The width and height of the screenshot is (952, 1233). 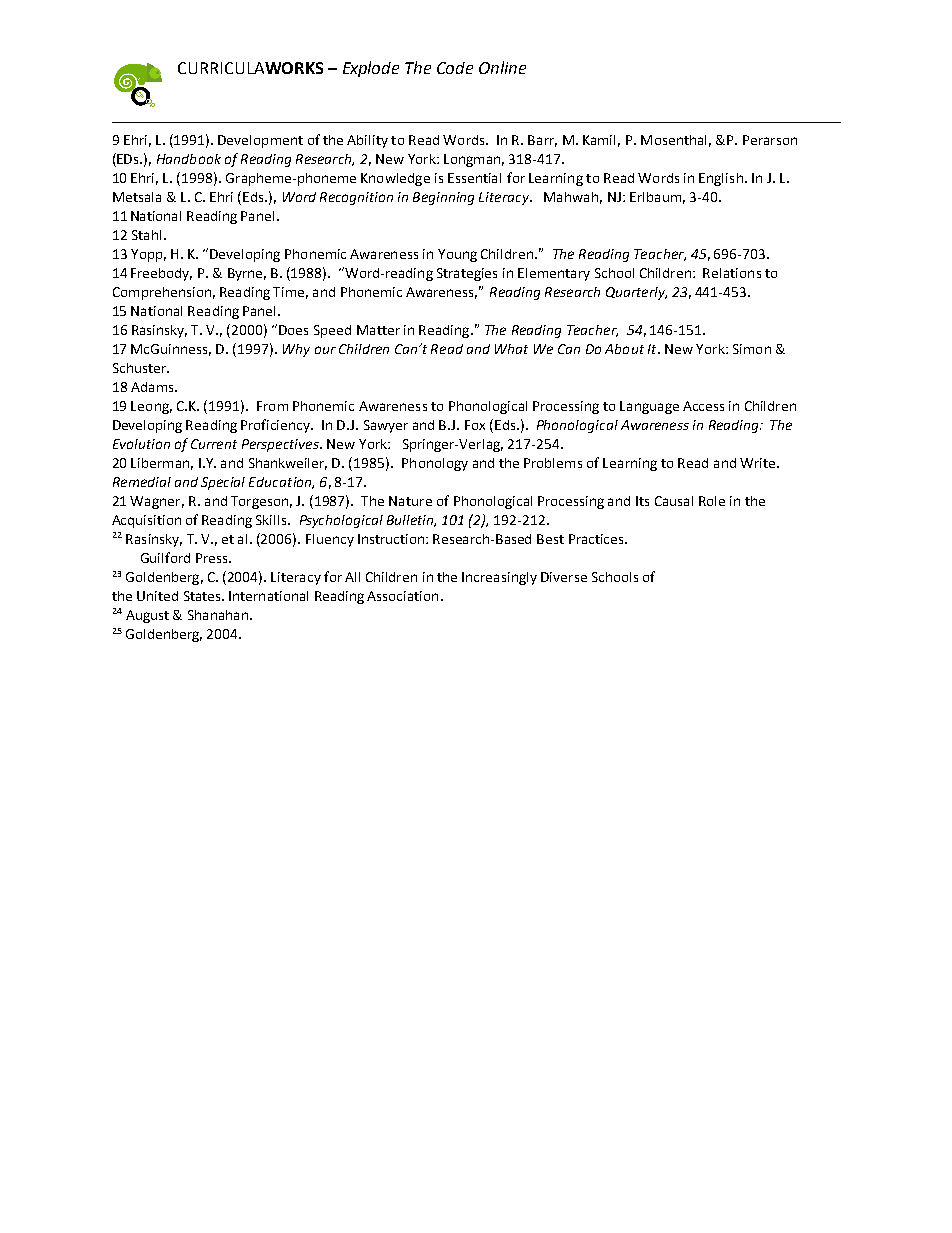 What do you see at coordinates (721, 179) in the screenshot?
I see `English` at bounding box center [721, 179].
